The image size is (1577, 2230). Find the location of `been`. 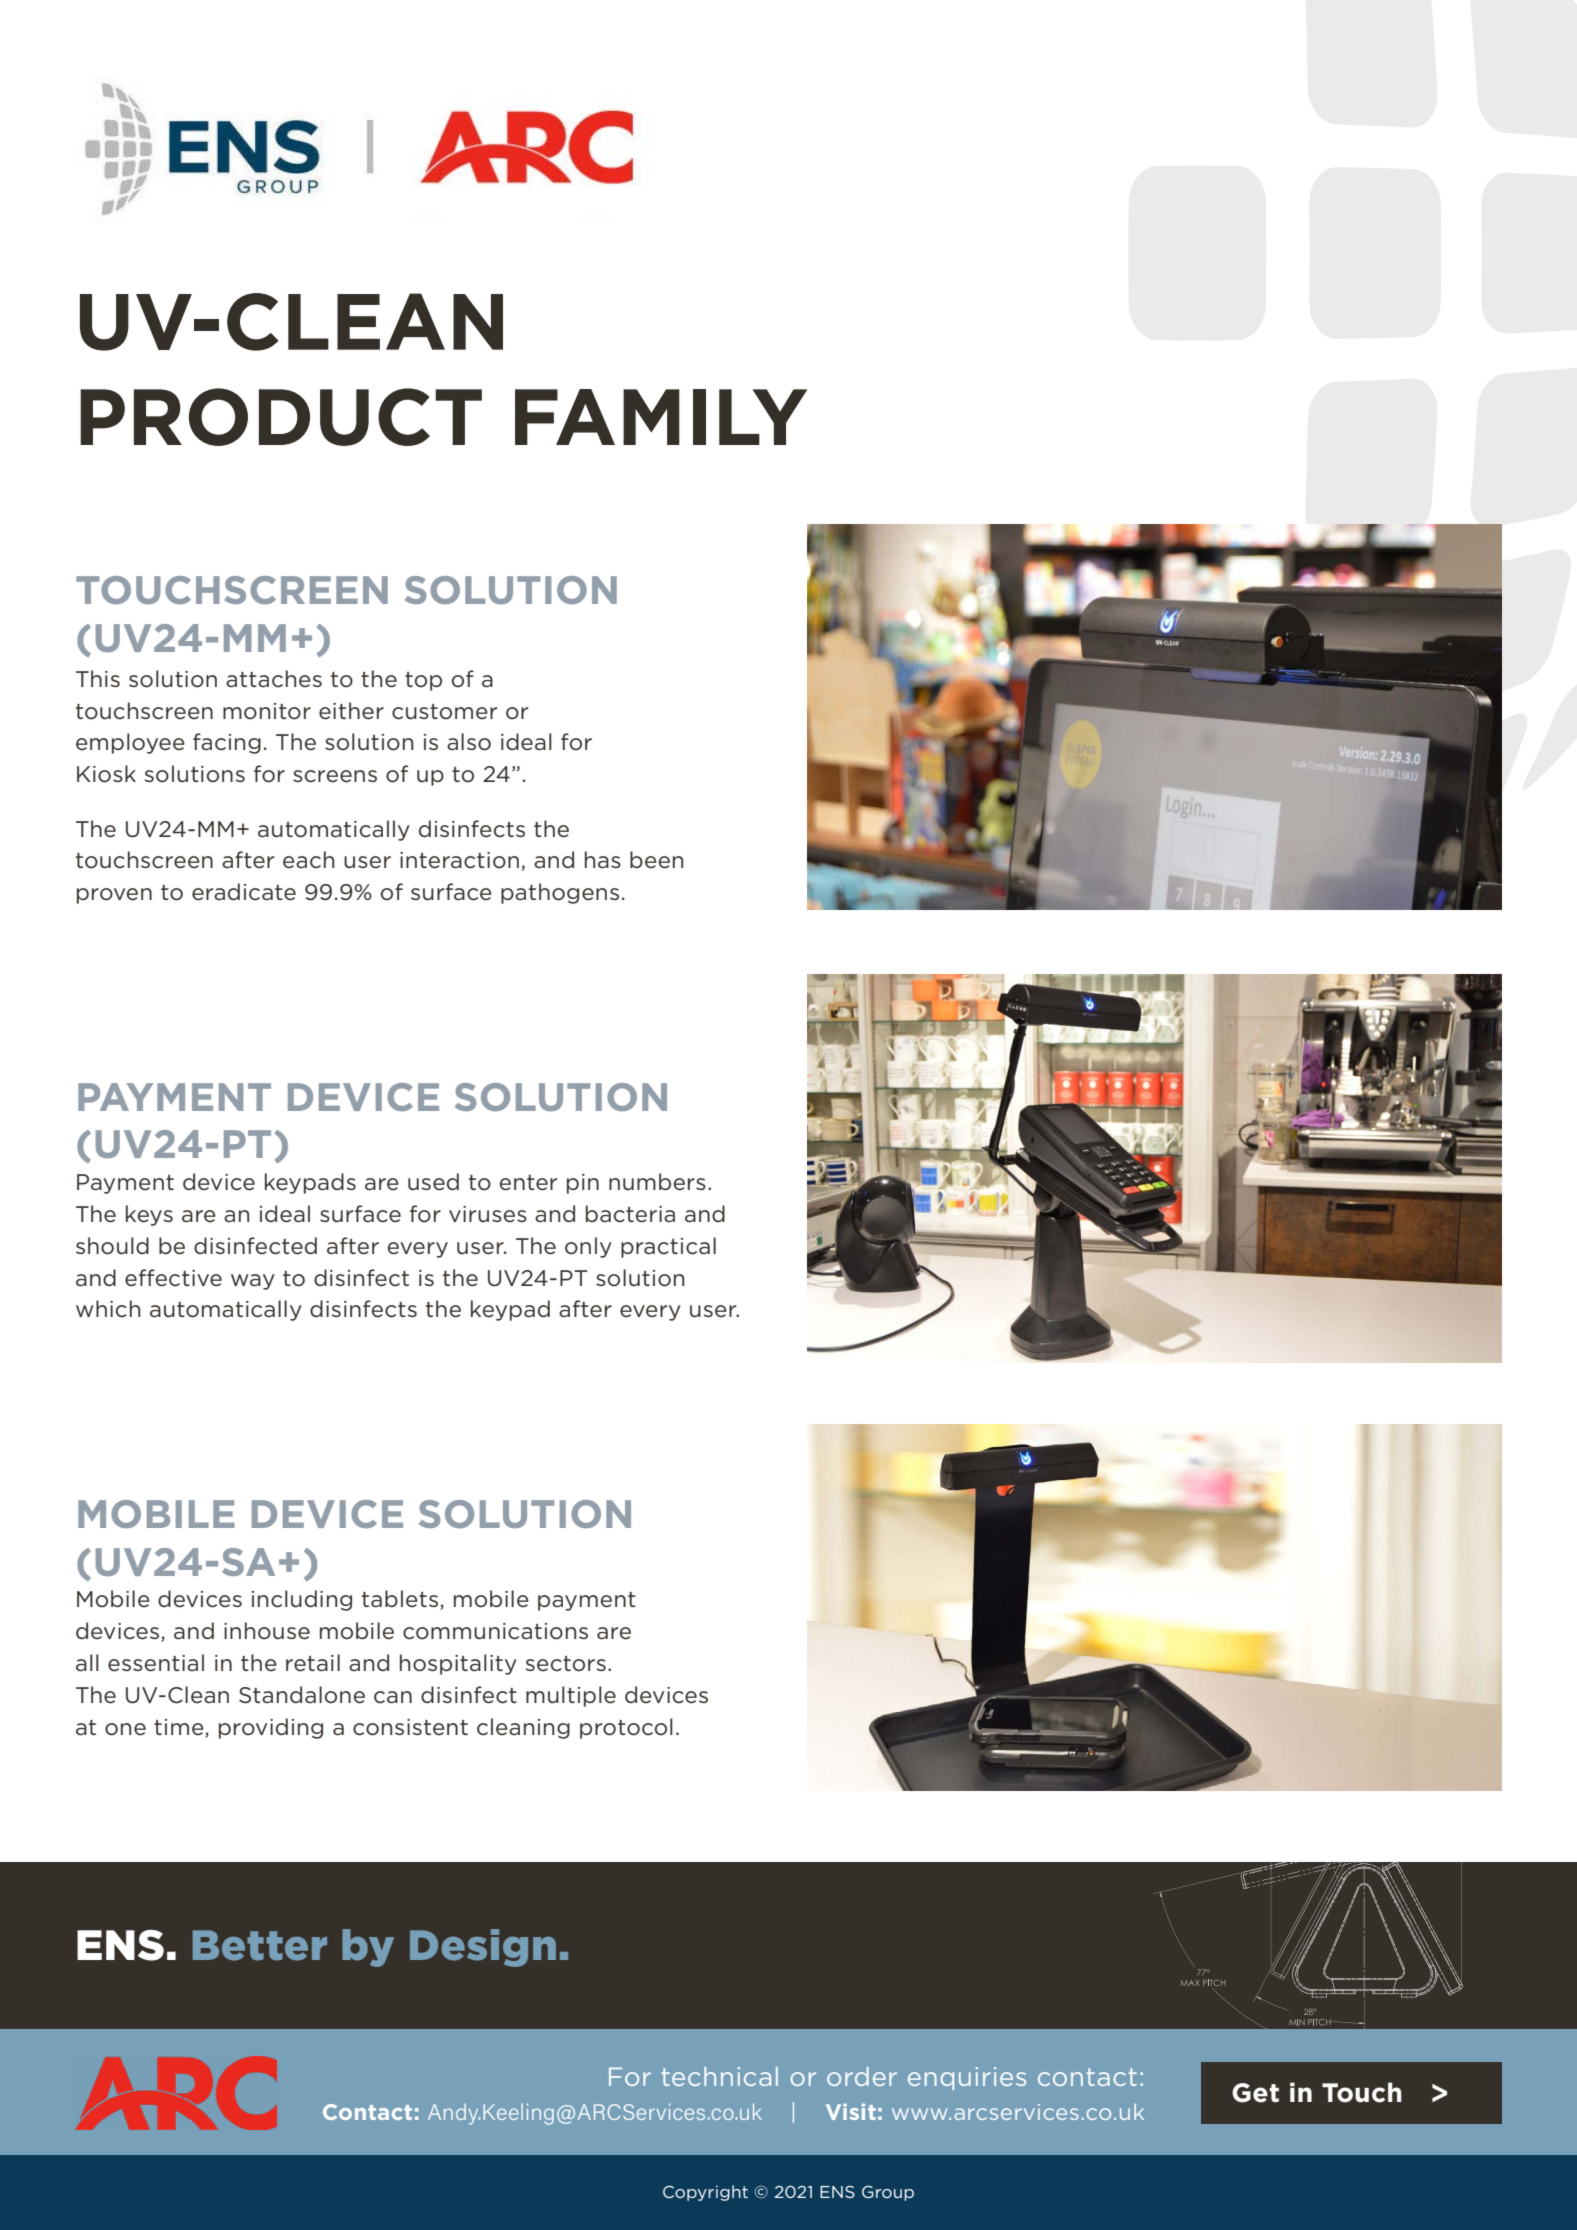

been is located at coordinates (656, 860).
